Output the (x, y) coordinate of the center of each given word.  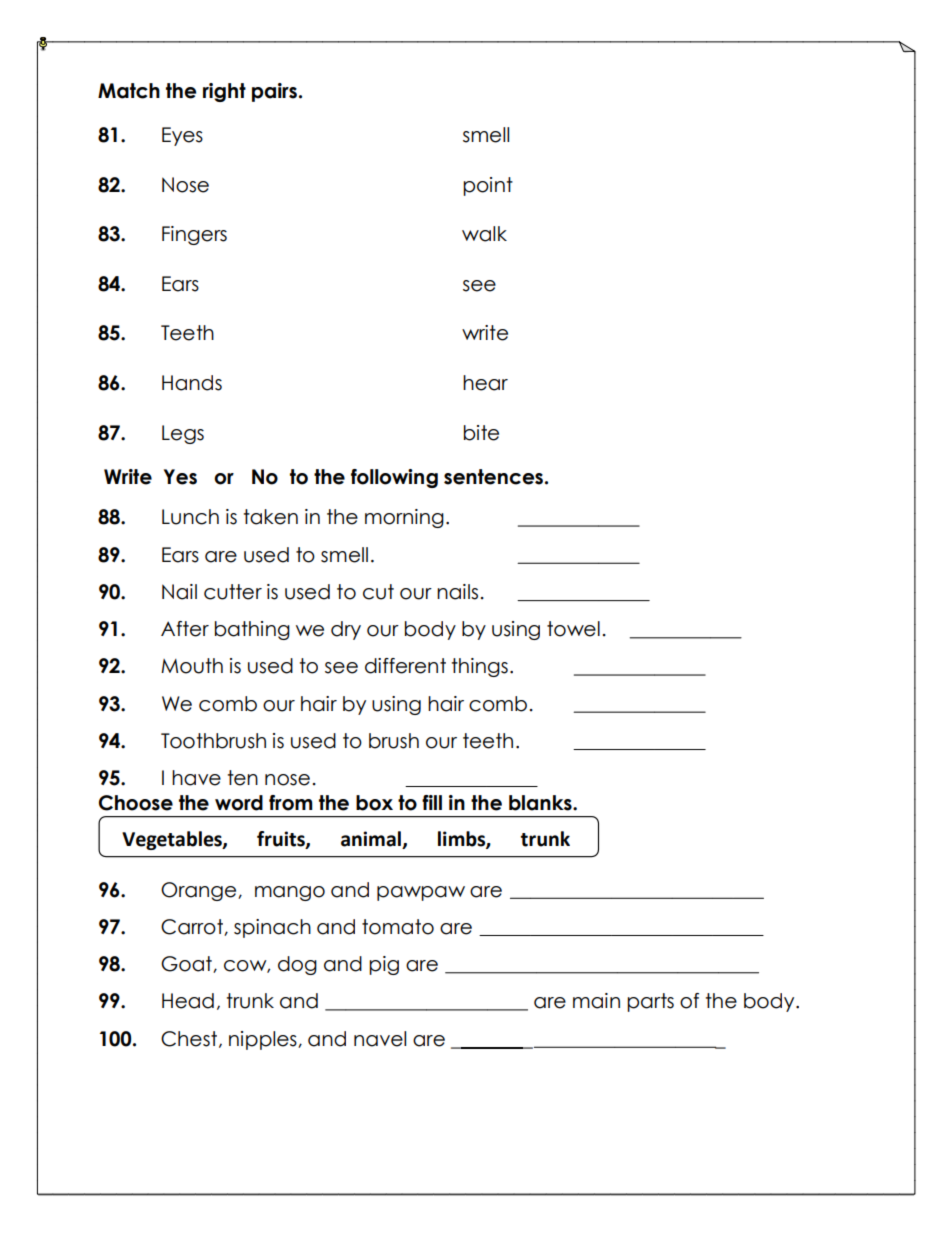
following (394, 478)
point (488, 186)
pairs (276, 92)
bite (481, 433)
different (405, 666)
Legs (183, 434)
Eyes (182, 136)
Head (188, 1001)
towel (573, 629)
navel (380, 1039)
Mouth (192, 666)
